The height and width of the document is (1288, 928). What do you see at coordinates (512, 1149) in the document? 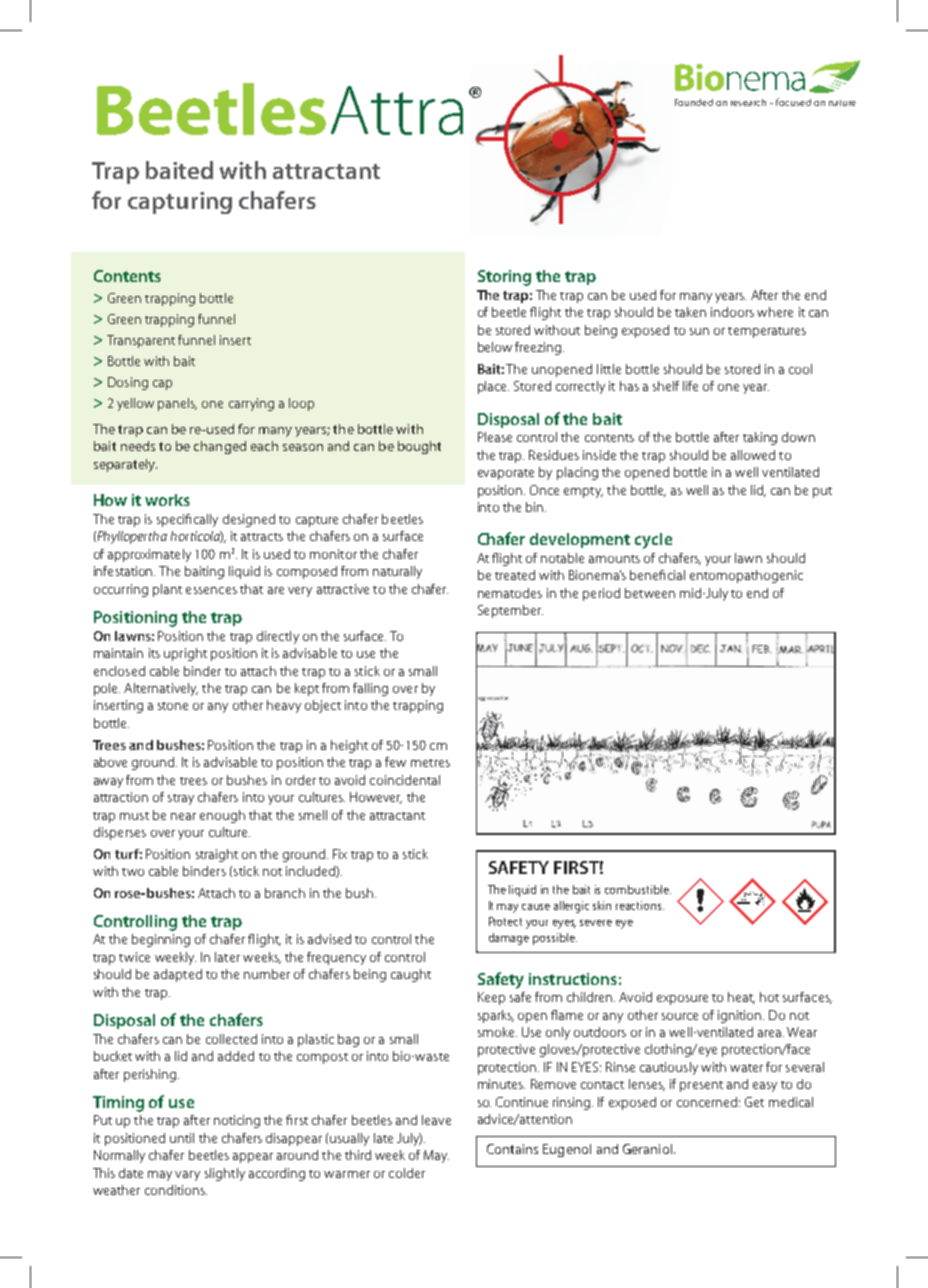
I see `Contains` at bounding box center [512, 1149].
